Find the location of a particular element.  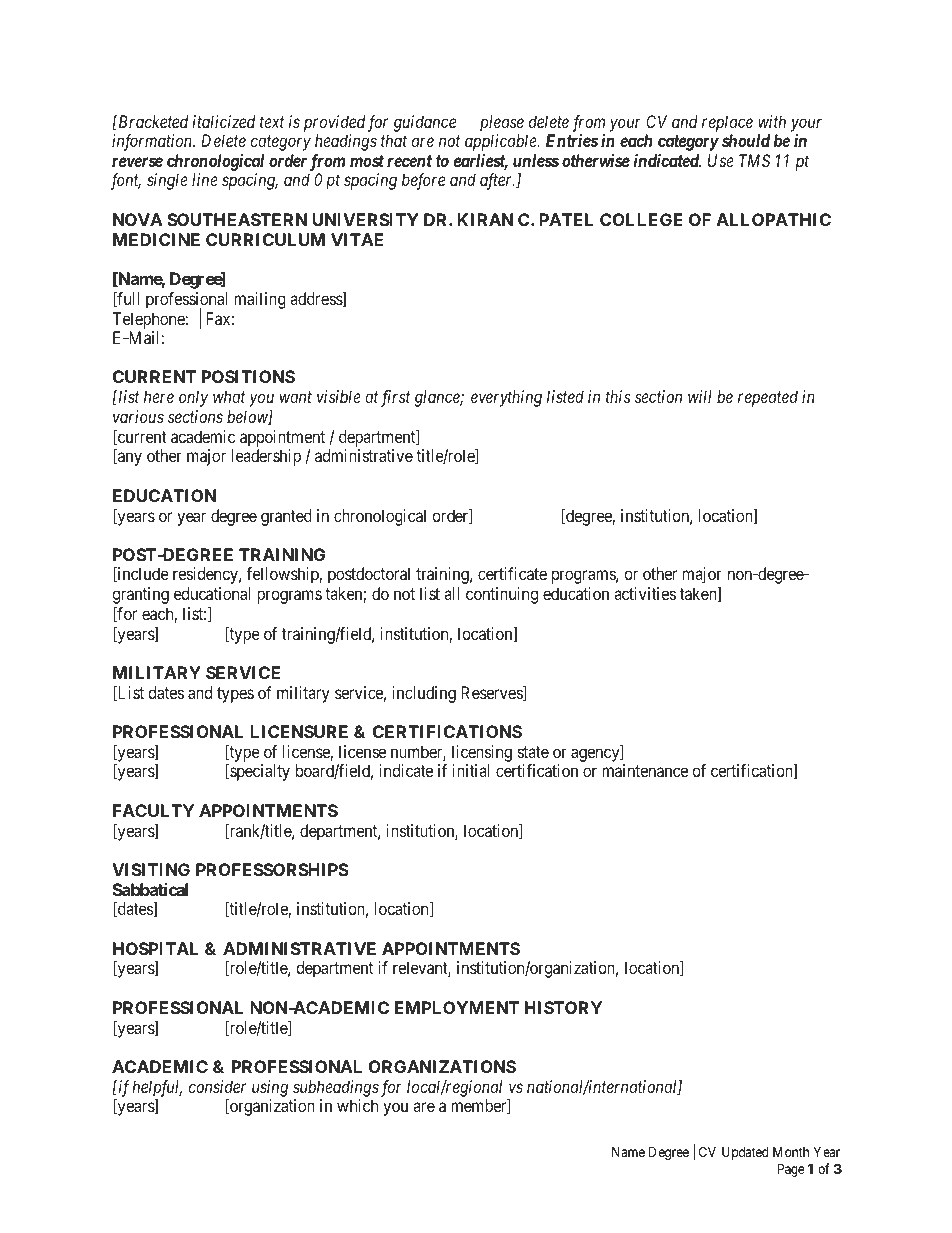

line is located at coordinates (205, 179).
